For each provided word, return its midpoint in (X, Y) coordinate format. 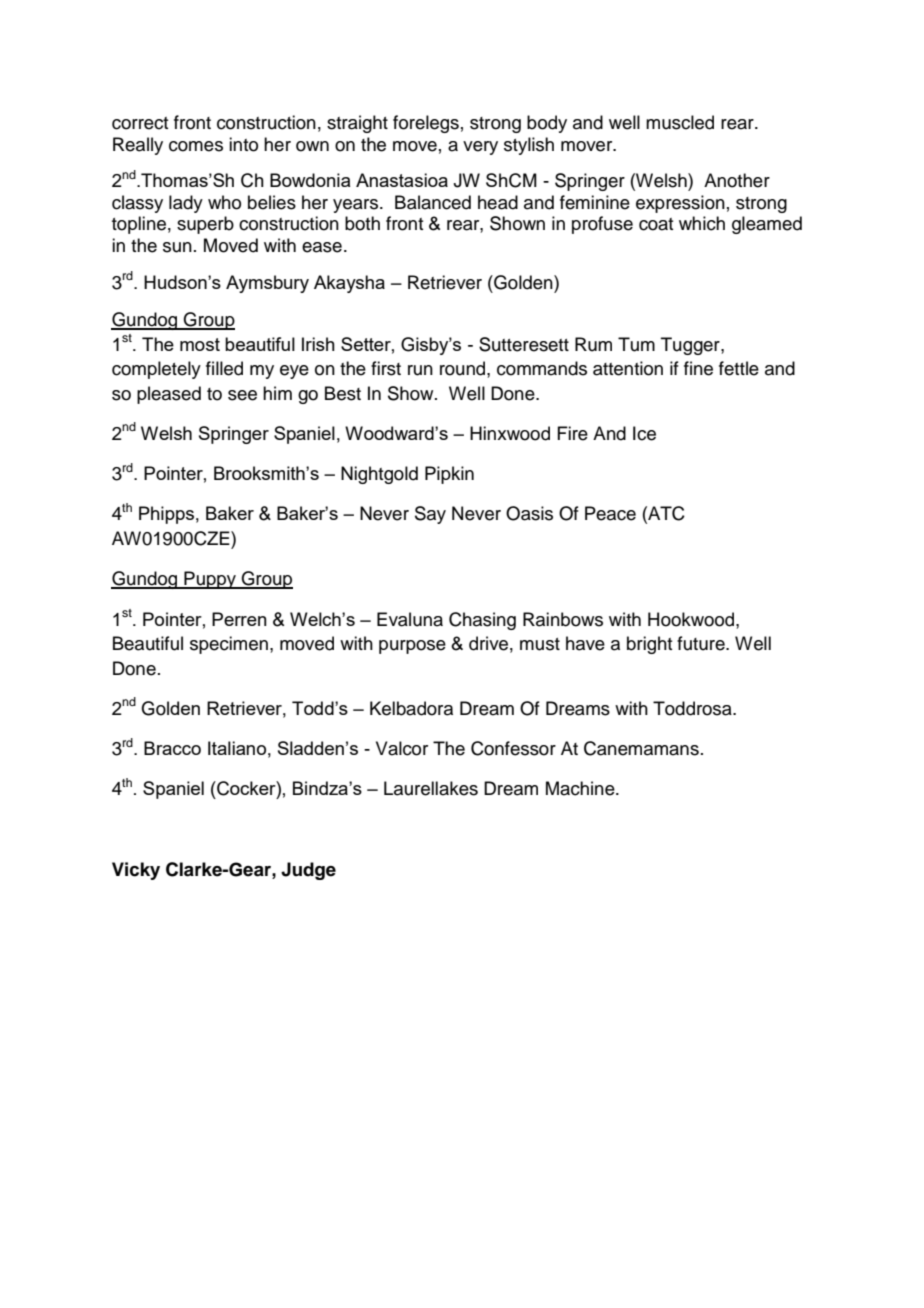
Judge (308, 871)
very (480, 148)
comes (196, 146)
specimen (229, 645)
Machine (581, 788)
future (702, 643)
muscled (680, 122)
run (420, 370)
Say (430, 515)
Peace (610, 513)
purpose (412, 647)
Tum (636, 344)
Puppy (210, 580)
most (200, 344)
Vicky (136, 871)
